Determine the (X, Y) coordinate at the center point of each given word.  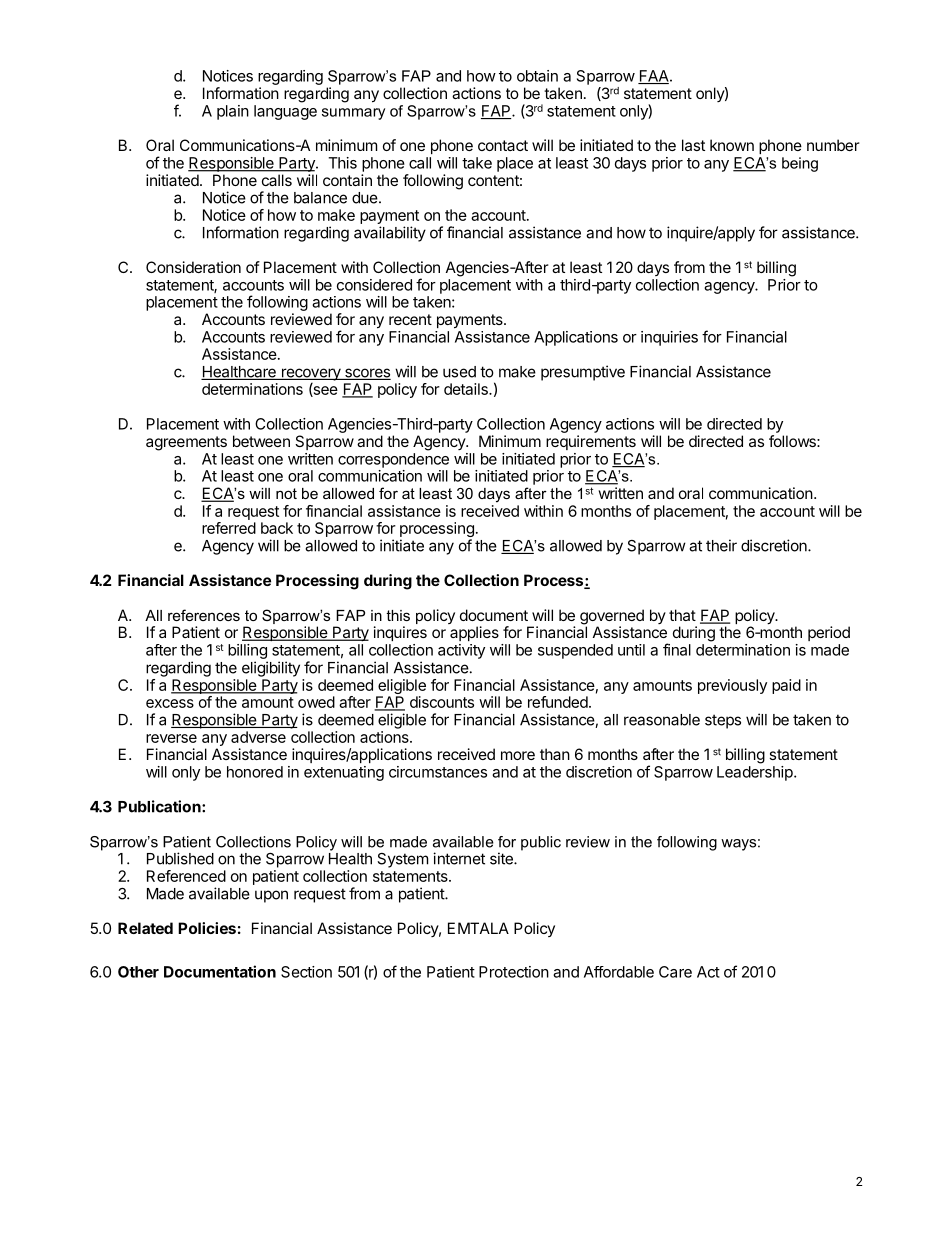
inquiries (669, 338)
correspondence (393, 460)
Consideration (193, 267)
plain (233, 112)
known (732, 145)
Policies (207, 928)
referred (229, 528)
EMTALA (478, 928)
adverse (258, 737)
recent (410, 319)
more (518, 755)
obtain (537, 76)
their (721, 545)
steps (723, 721)
